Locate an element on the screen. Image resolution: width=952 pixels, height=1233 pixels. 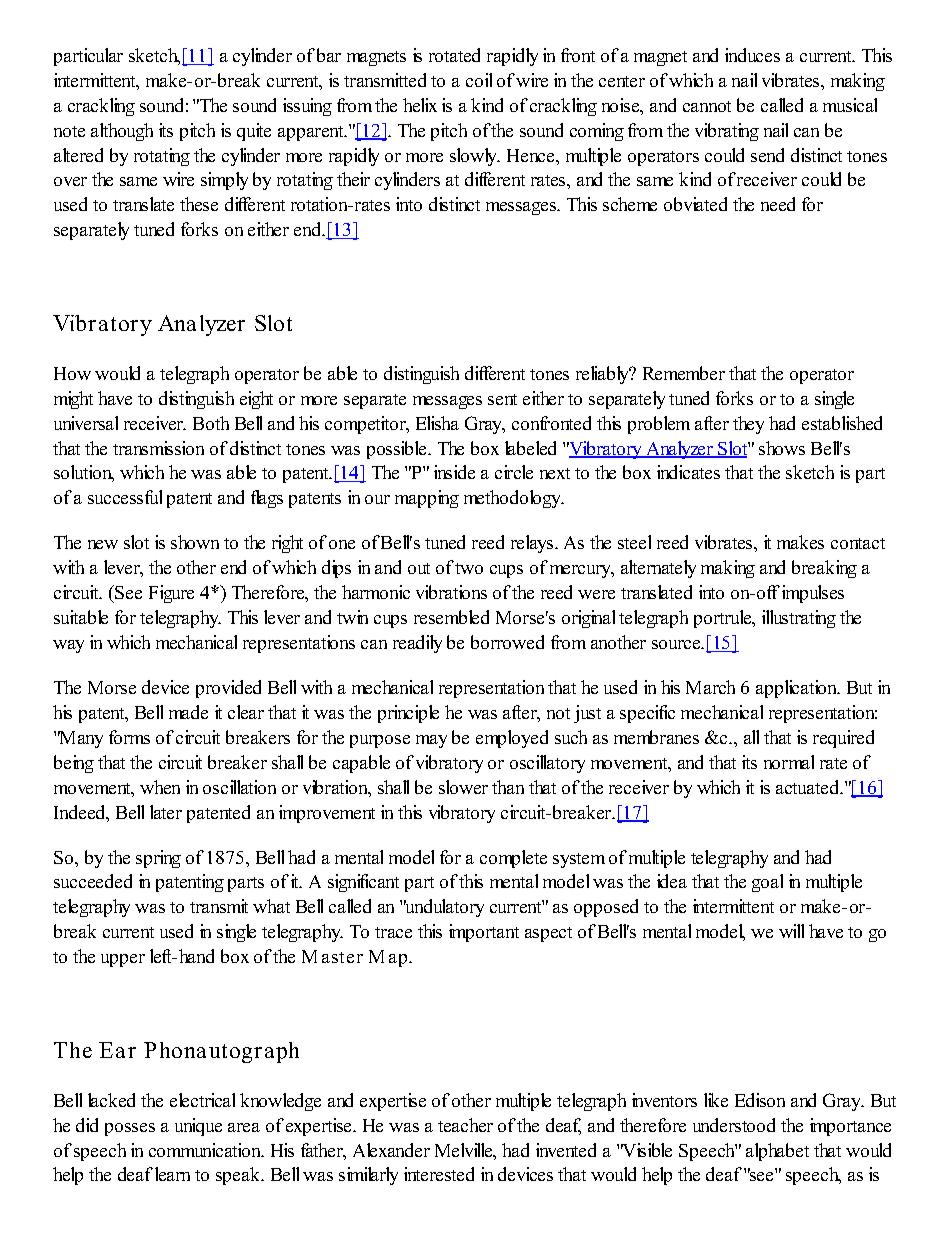
although is located at coordinates (122, 132).
